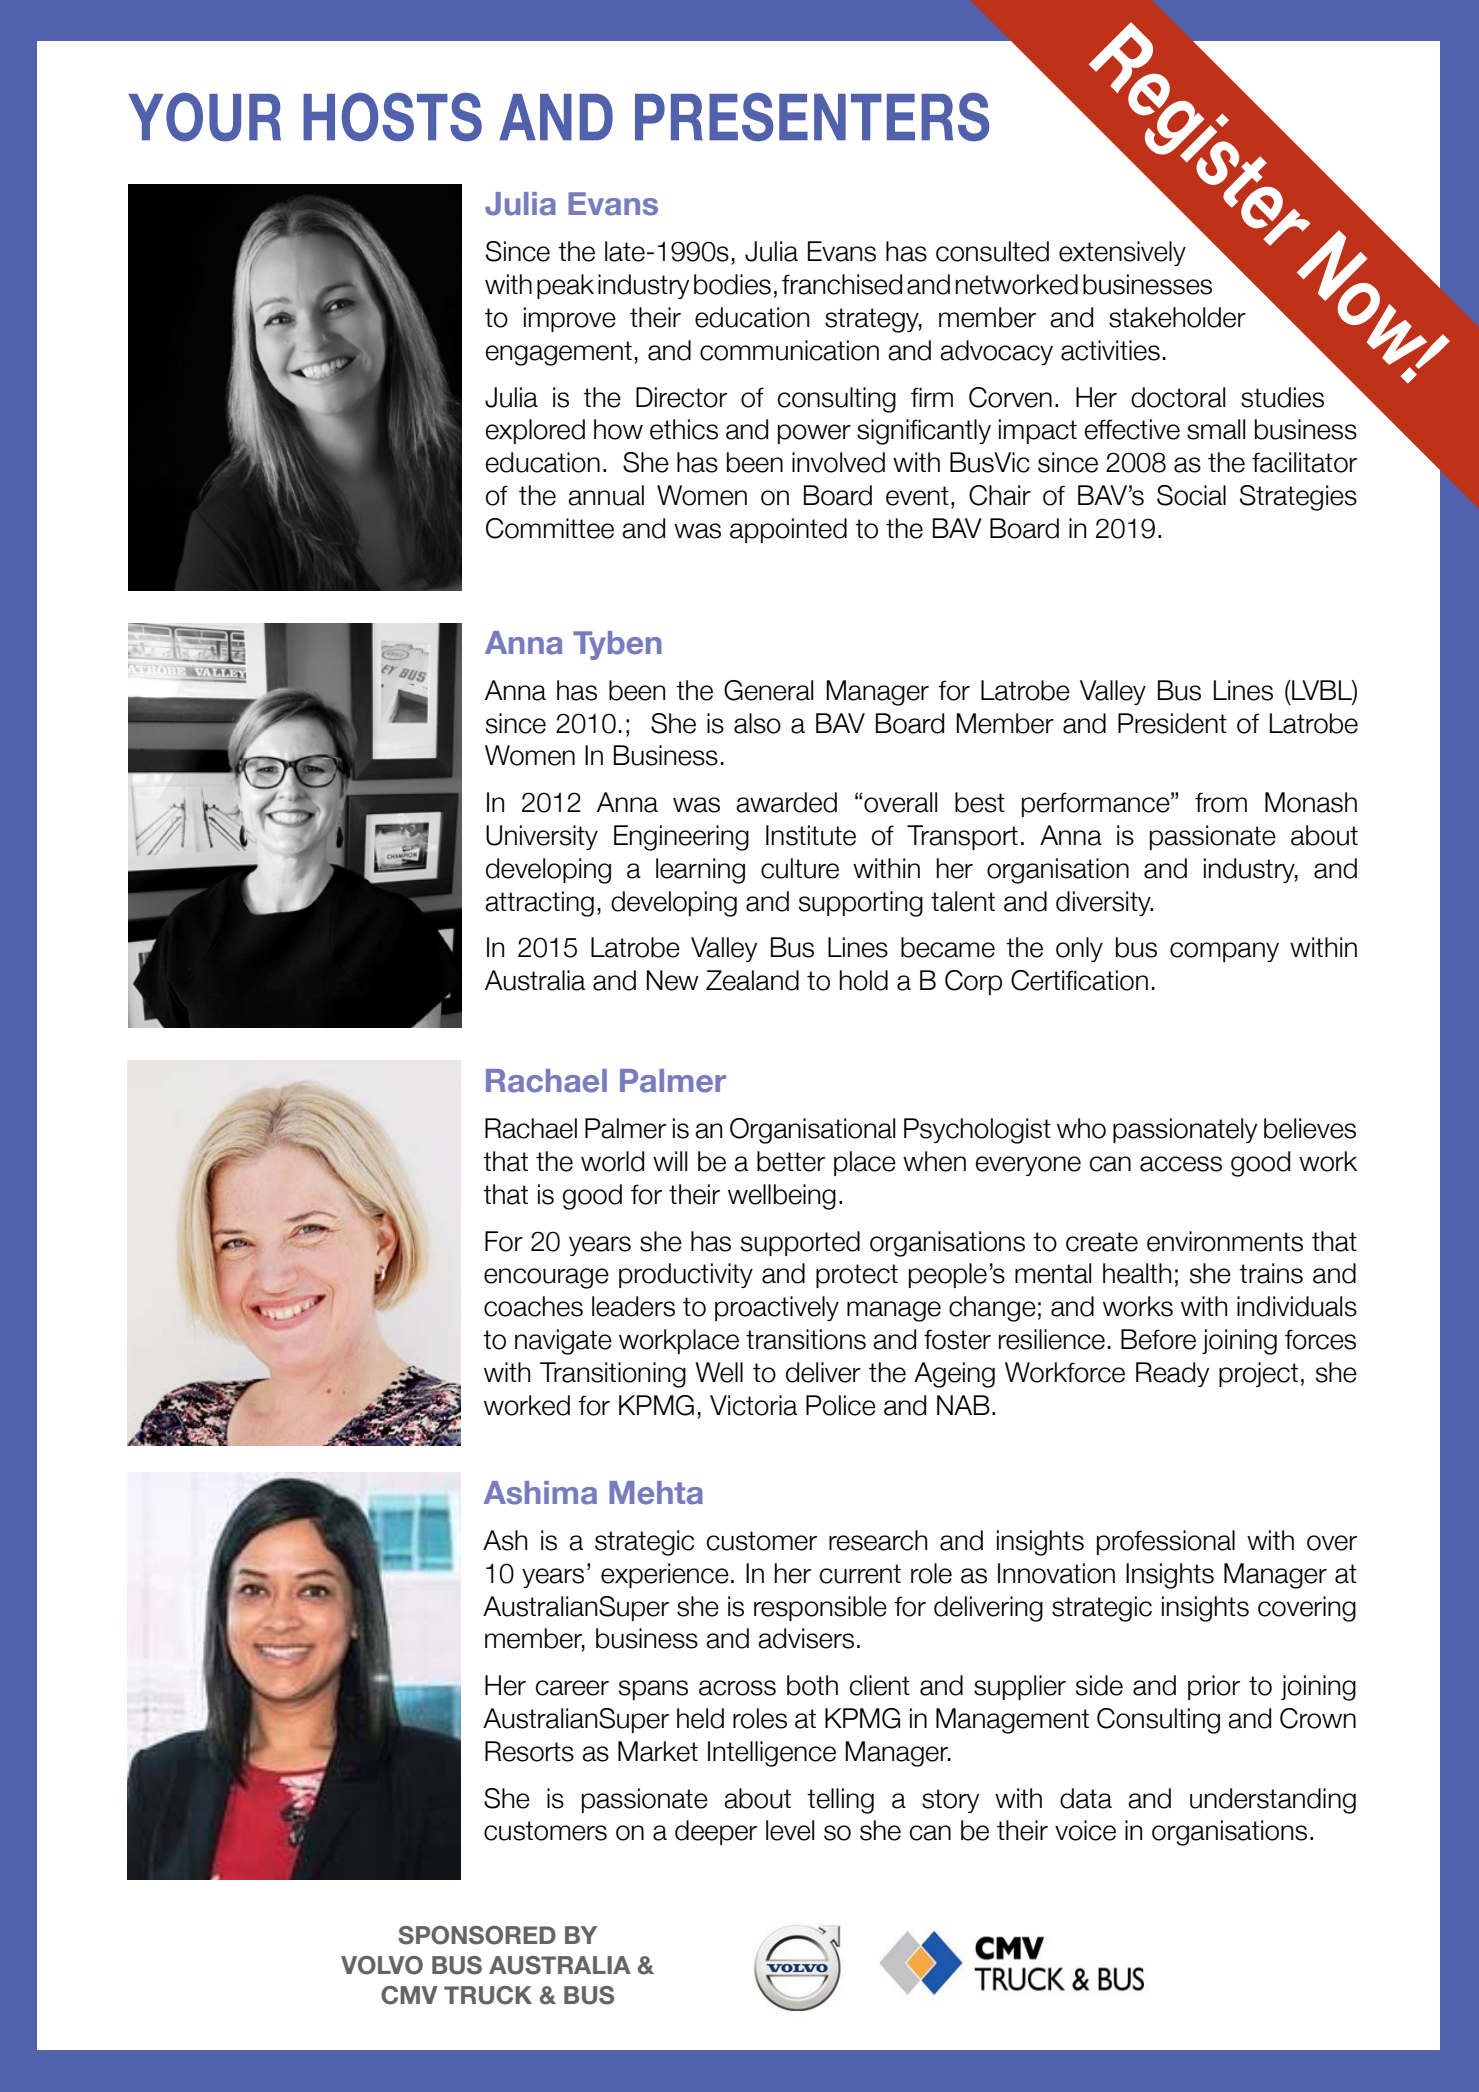  I want to click on University, so click(542, 837).
